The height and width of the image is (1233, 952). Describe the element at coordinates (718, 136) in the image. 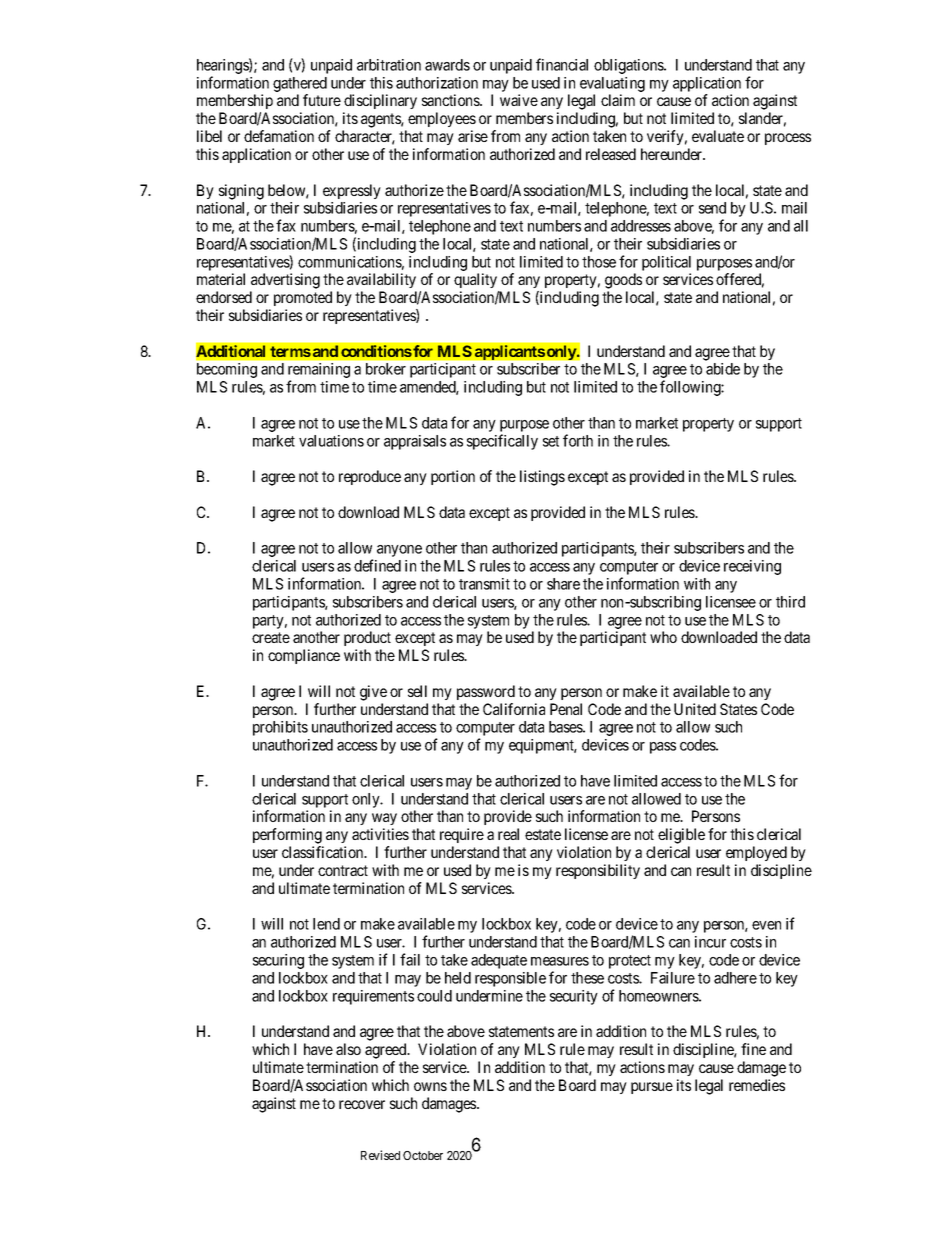

I see `evaluate` at that location.
